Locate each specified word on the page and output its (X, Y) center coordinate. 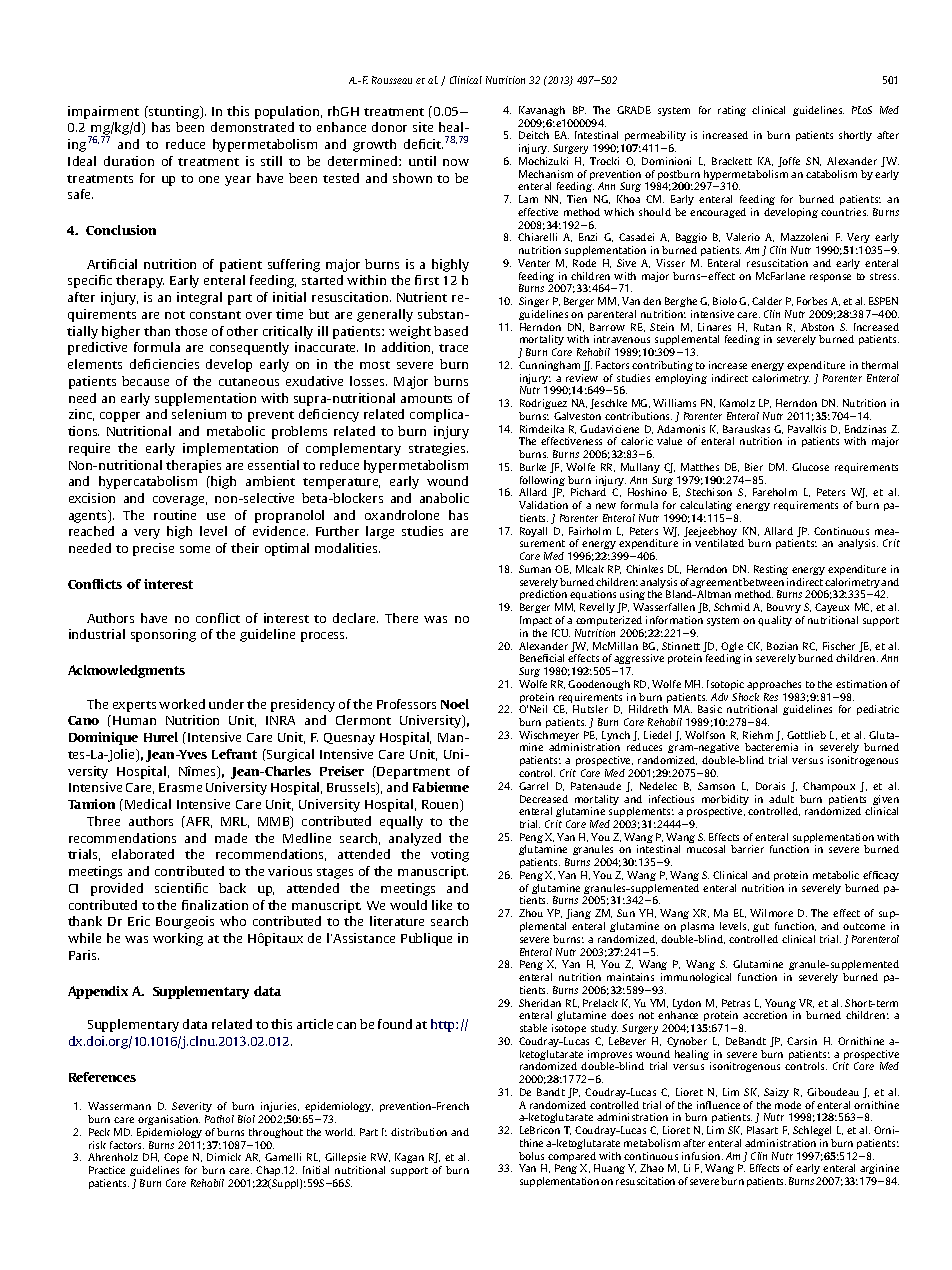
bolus (531, 1156)
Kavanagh (542, 111)
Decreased (544, 799)
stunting (174, 112)
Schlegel (812, 1131)
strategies (438, 449)
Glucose (810, 467)
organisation (169, 1120)
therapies (193, 466)
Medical (148, 804)
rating (732, 111)
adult (781, 799)
